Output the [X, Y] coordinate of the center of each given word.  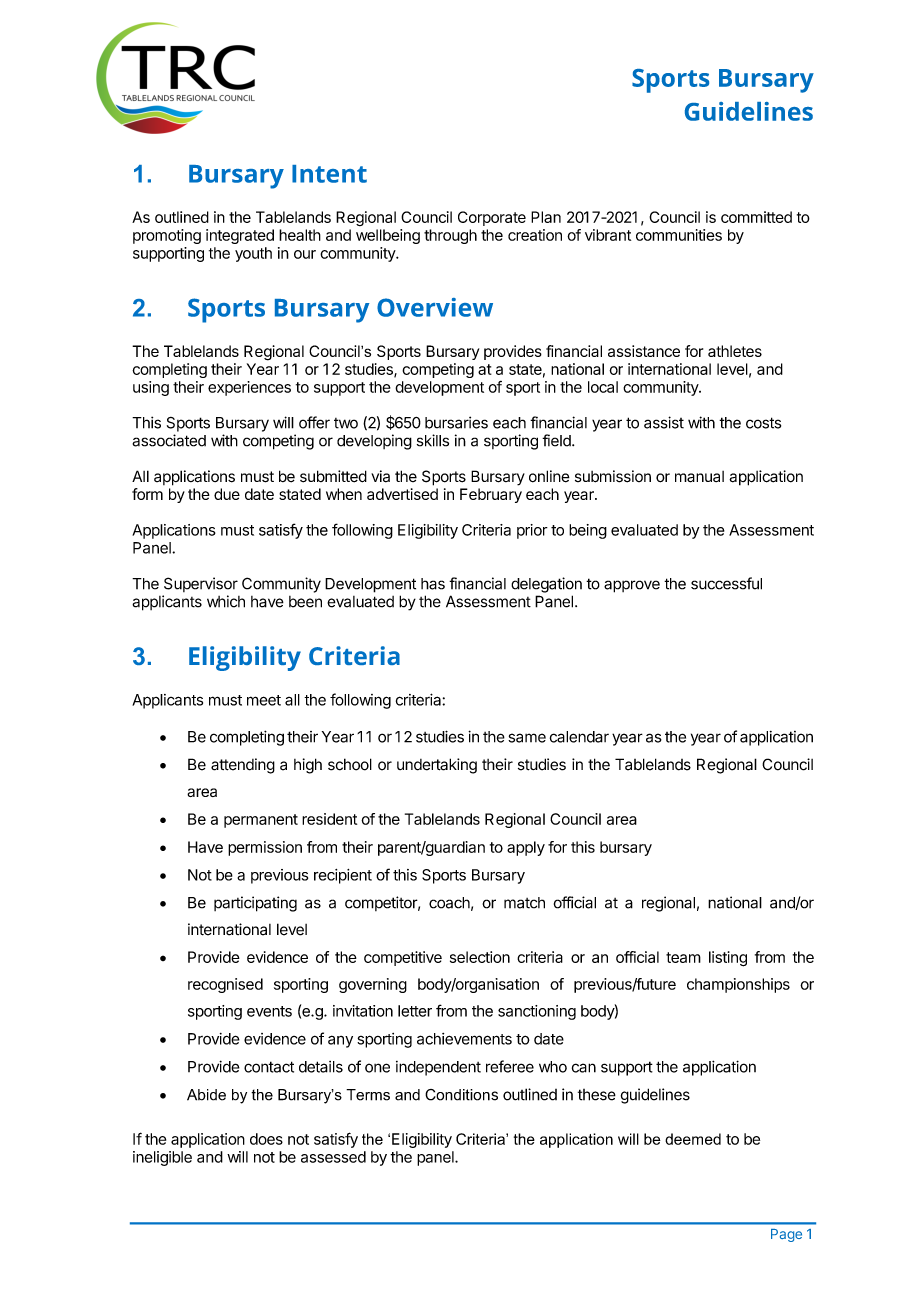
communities [679, 235]
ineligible [162, 1158]
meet [264, 700]
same [527, 738]
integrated [240, 236]
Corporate [492, 218]
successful [726, 583]
